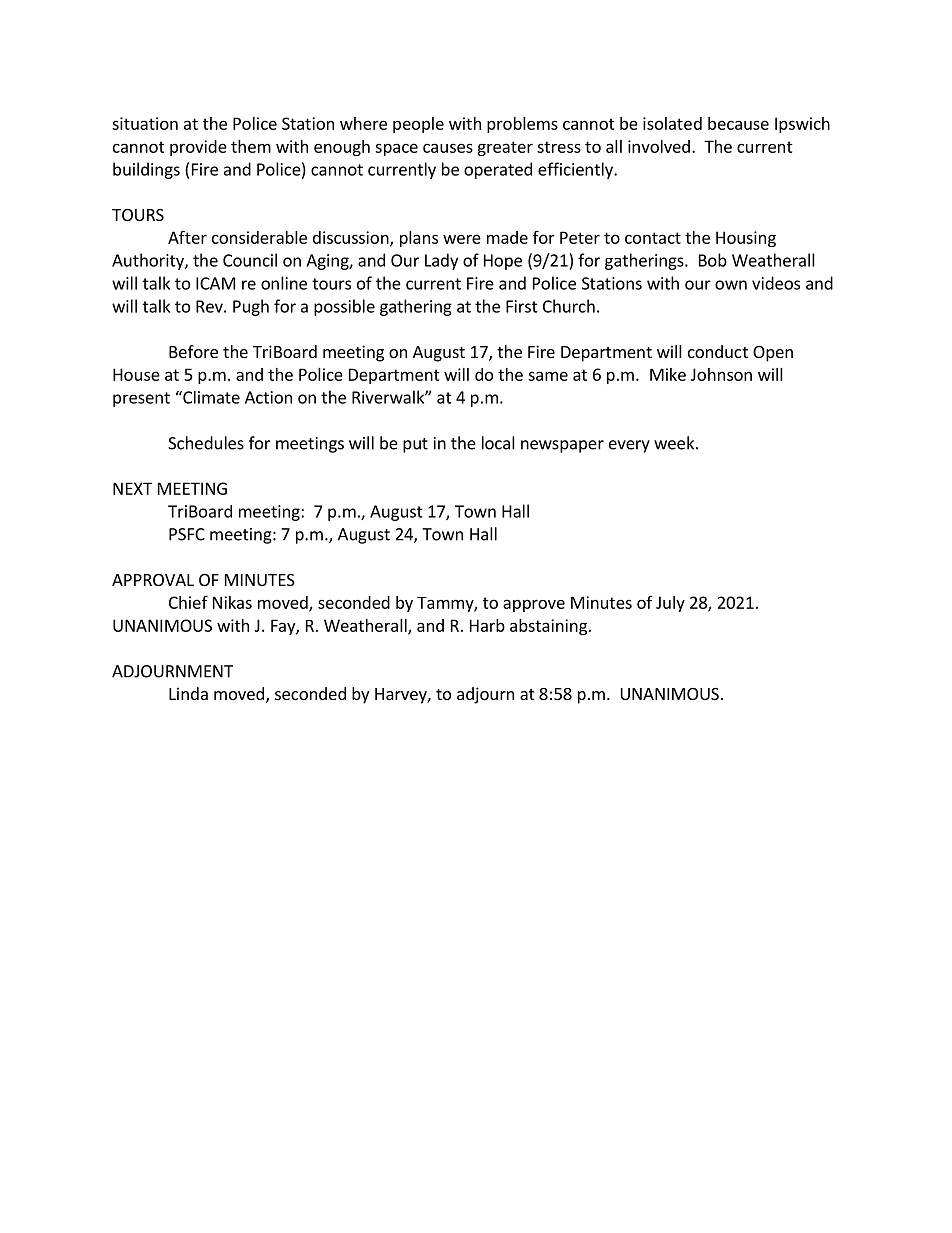 This screenshot has height=1233, width=952. I want to click on Linda, so click(188, 693).
